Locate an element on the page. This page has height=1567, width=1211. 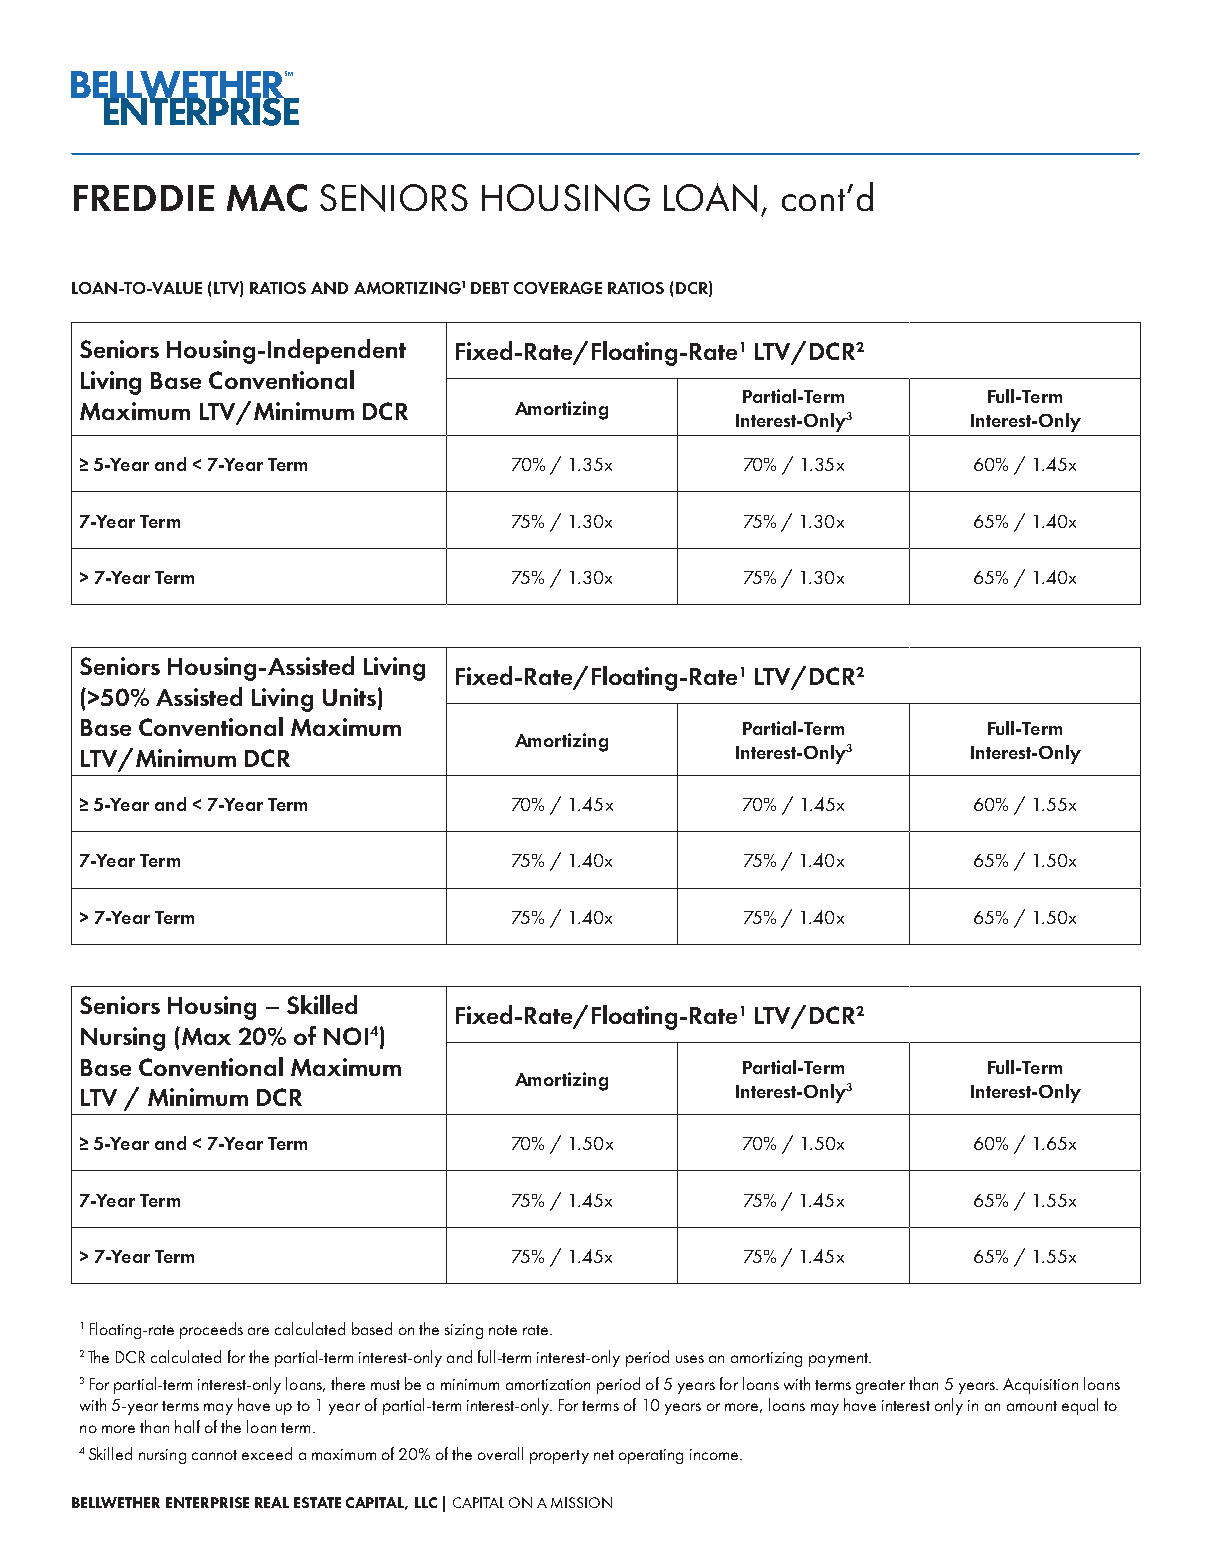
note is located at coordinates (503, 1330).
